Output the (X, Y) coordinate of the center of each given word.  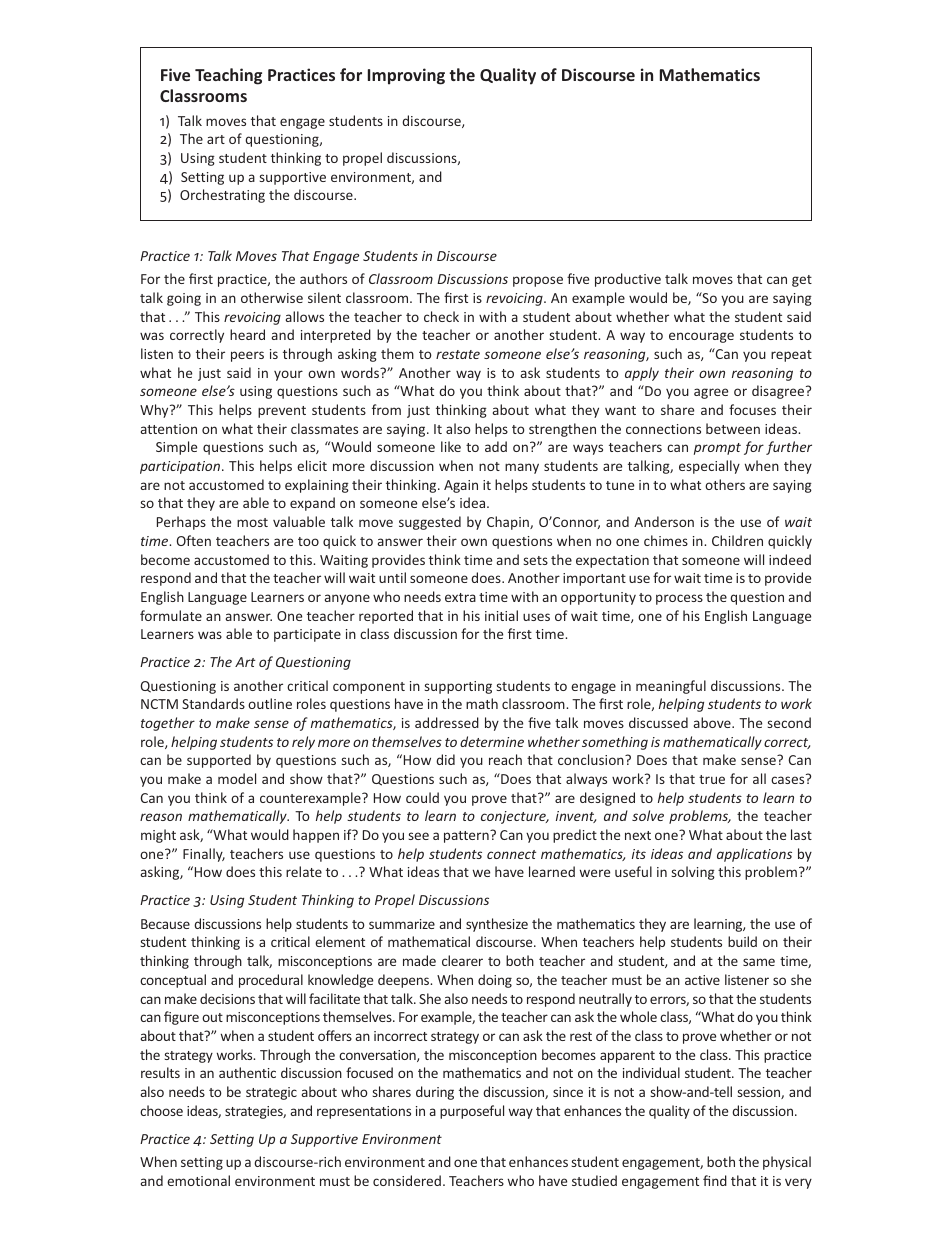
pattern (467, 836)
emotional (198, 1180)
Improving (406, 76)
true (712, 779)
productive (628, 280)
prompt (717, 449)
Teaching (228, 76)
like (451, 446)
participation (181, 467)
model (237, 778)
